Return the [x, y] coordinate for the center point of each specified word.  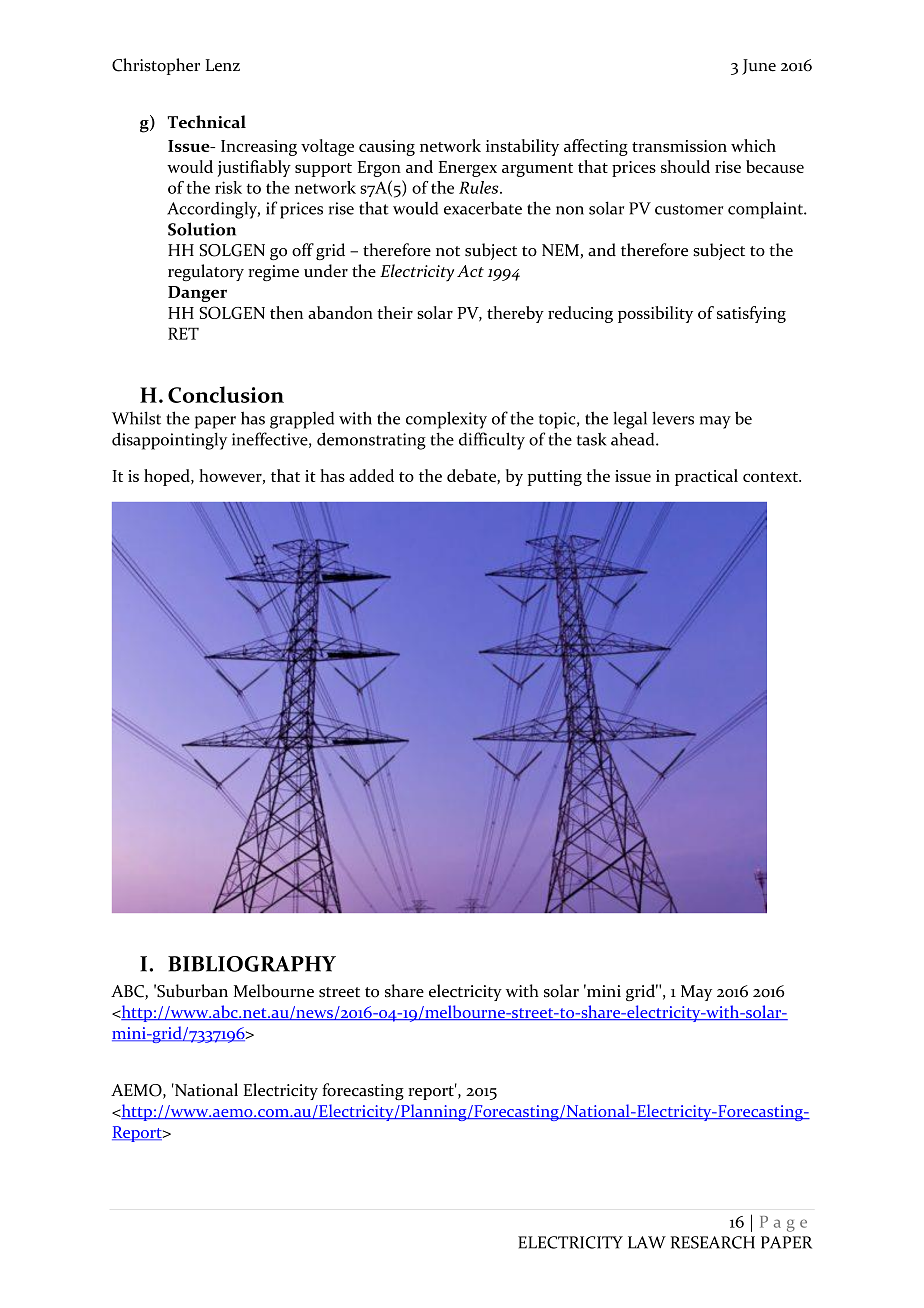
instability [522, 147]
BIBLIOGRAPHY [252, 964]
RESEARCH [713, 1242]
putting [555, 478]
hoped [168, 477]
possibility [655, 314]
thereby [515, 314]
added [371, 475]
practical [706, 477]
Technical [206, 122]
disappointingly [169, 441]
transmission [679, 146]
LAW [647, 1242]
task [592, 439]
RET [183, 333]
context [772, 477]
